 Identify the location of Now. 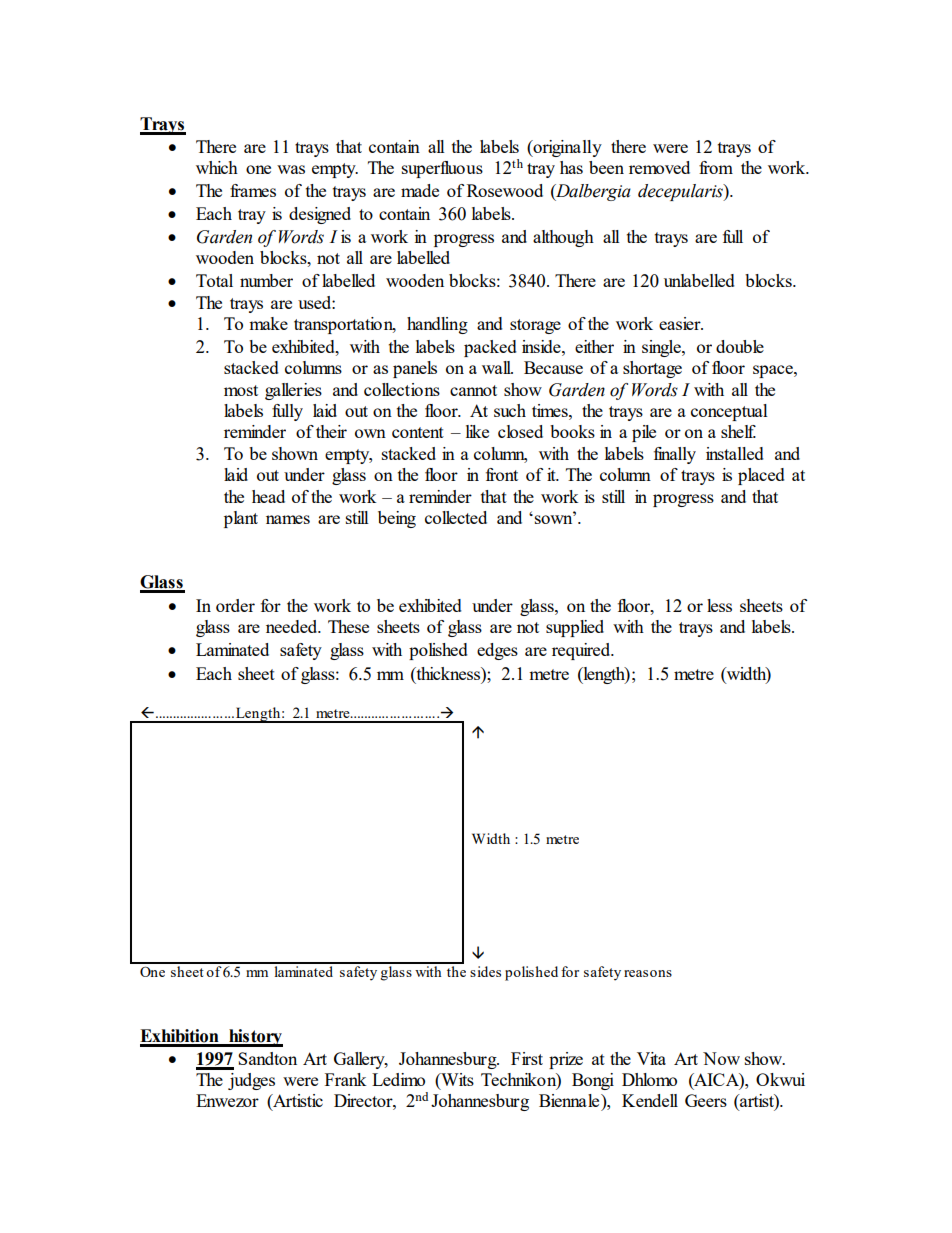
(721, 1058).
